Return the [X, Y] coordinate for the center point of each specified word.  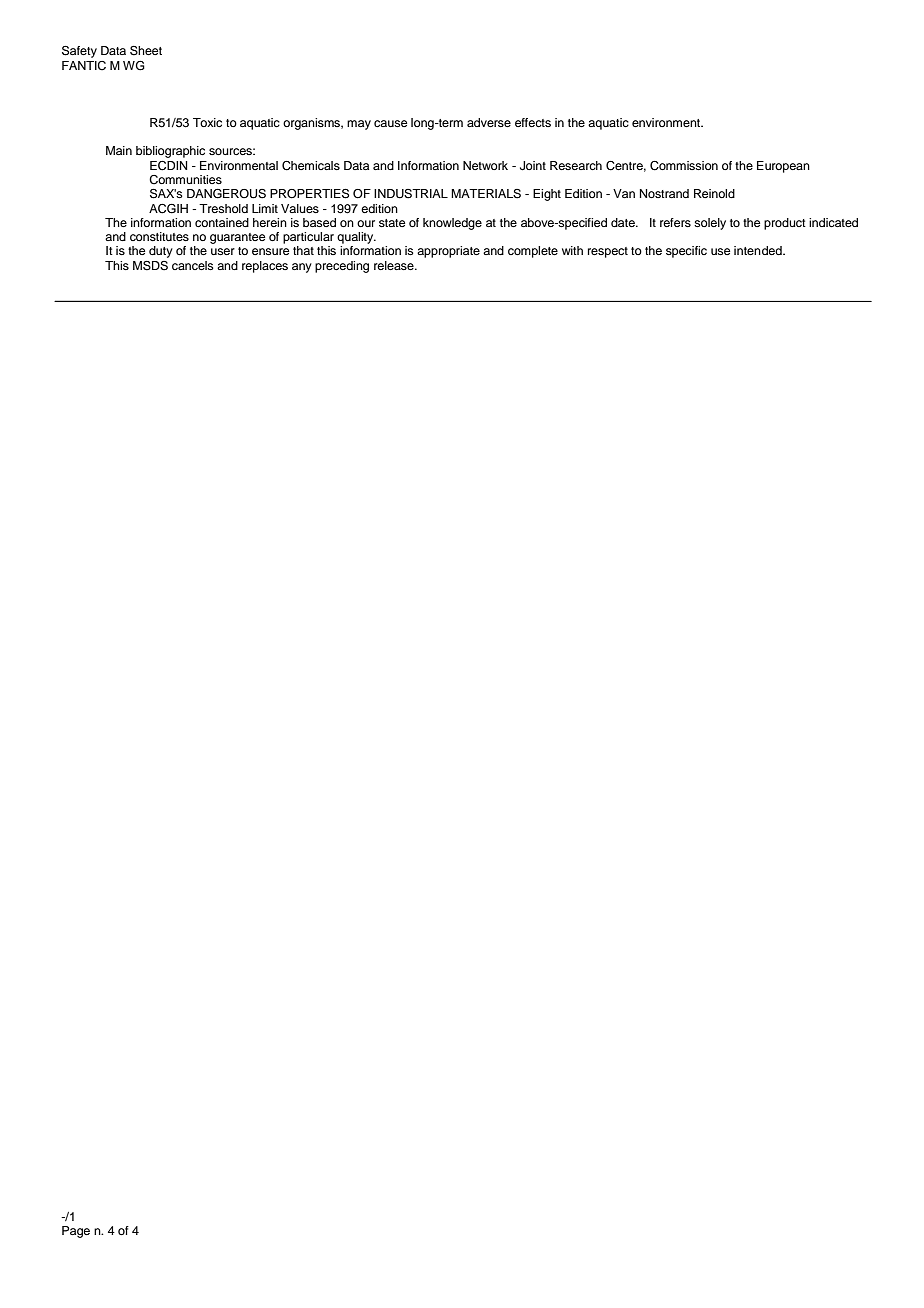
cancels [193, 265]
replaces [265, 267]
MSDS [150, 266]
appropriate [448, 252]
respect [608, 252]
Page [76, 1232]
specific [686, 252]
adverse [489, 122]
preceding [342, 267]
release [395, 265]
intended [759, 250]
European [783, 167]
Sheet [146, 51]
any [302, 268]
